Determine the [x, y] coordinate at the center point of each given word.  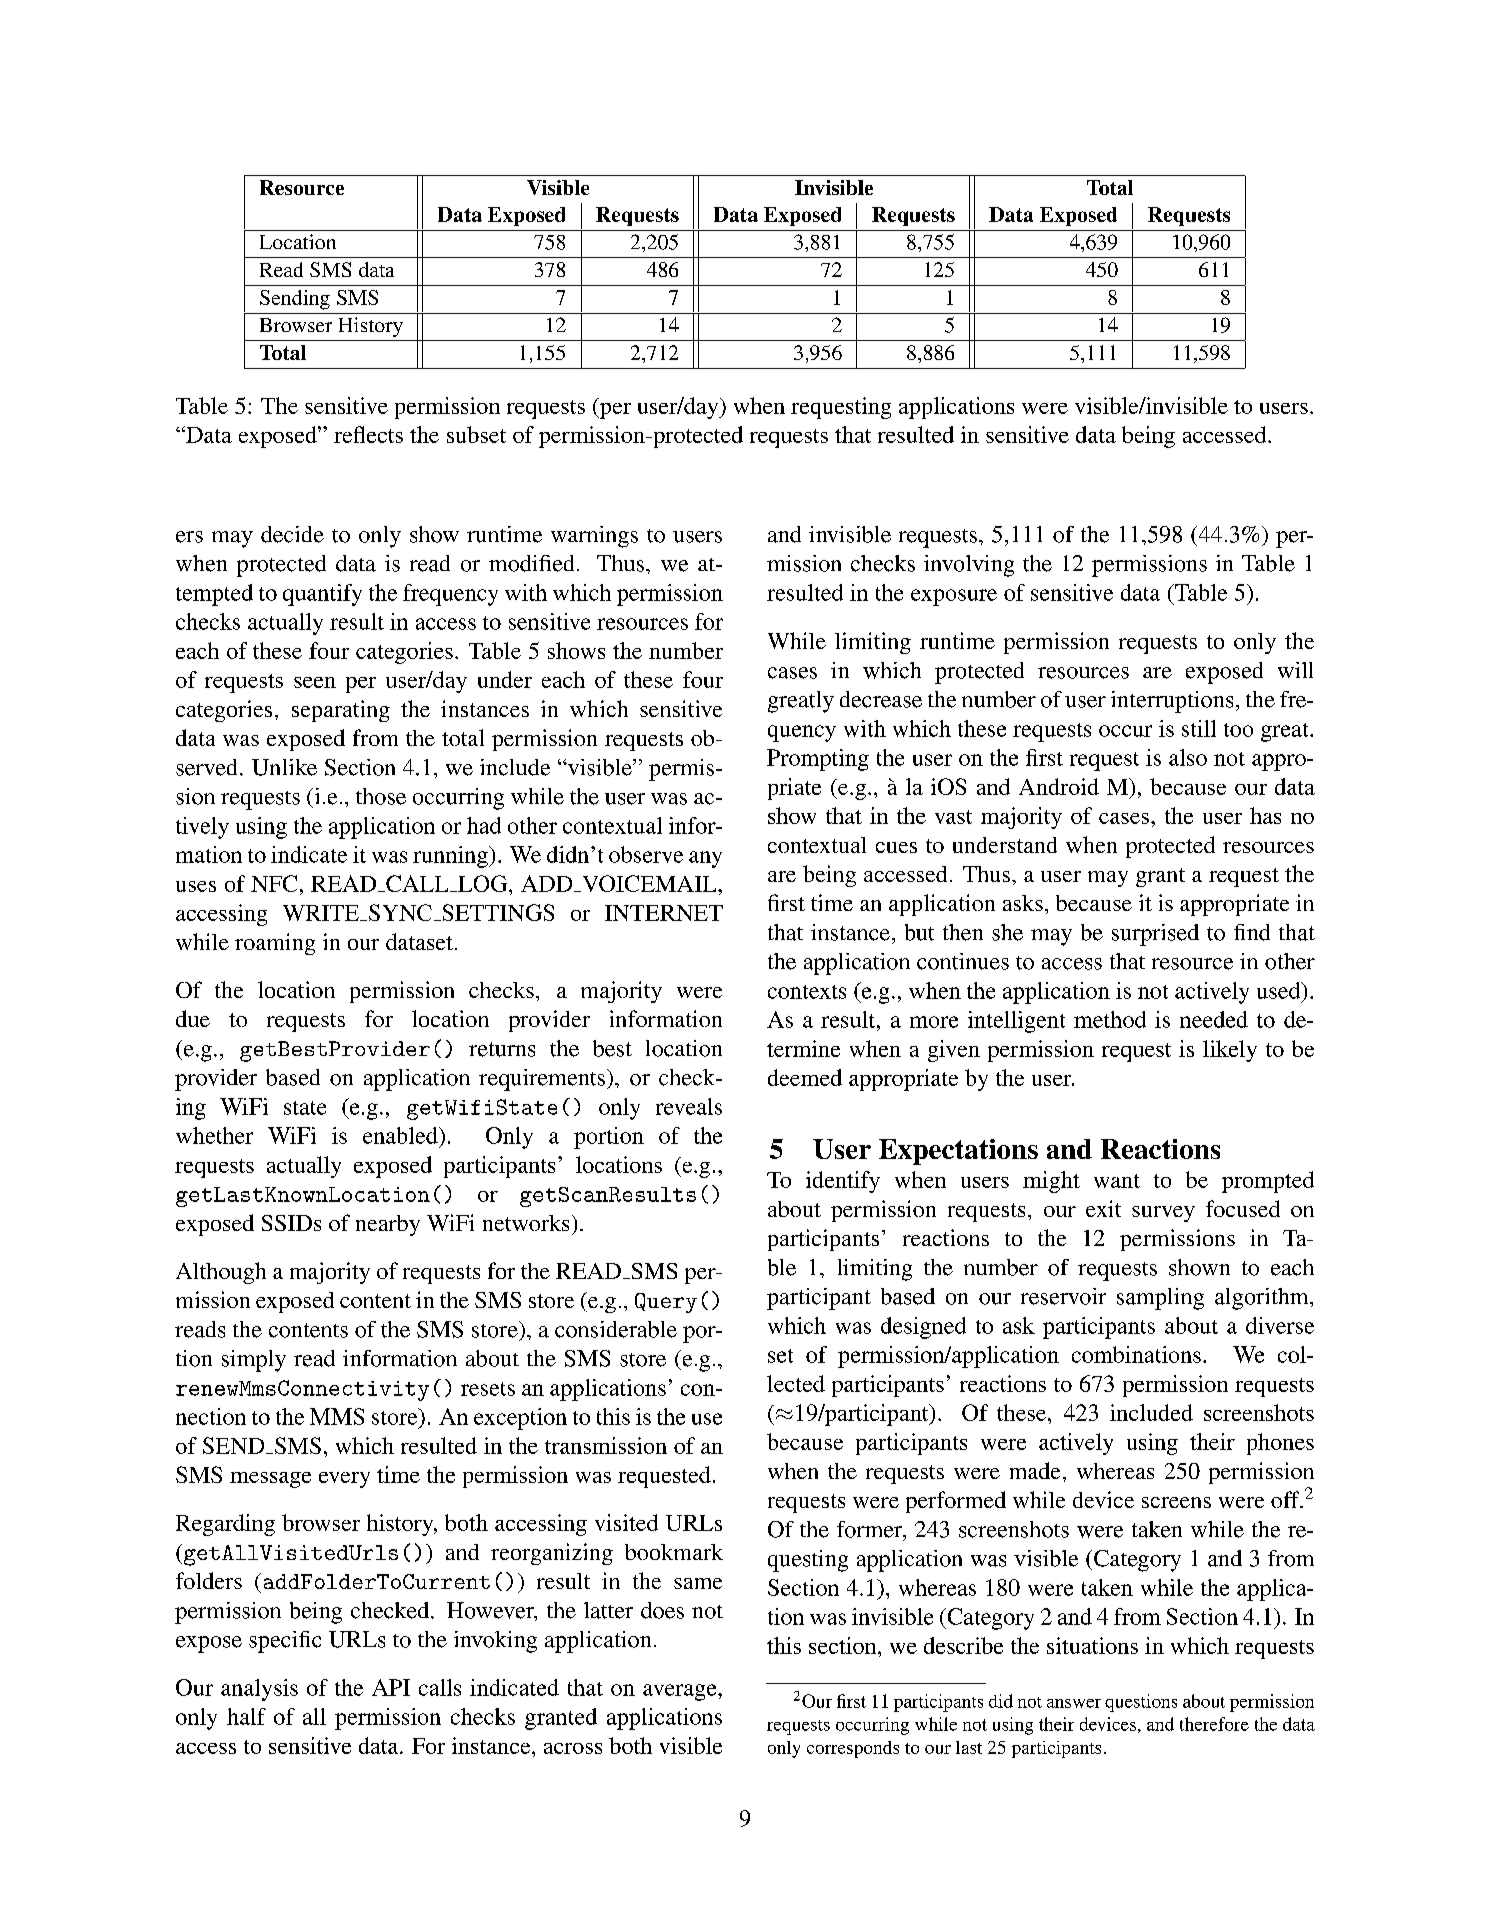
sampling [1160, 1299]
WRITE [322, 913]
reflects [368, 434]
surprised [1155, 935]
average [681, 1692]
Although [221, 1273]
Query [666, 1303]
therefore [1214, 1724]
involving [969, 566]
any [705, 859]
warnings [594, 537]
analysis [259, 1690]
